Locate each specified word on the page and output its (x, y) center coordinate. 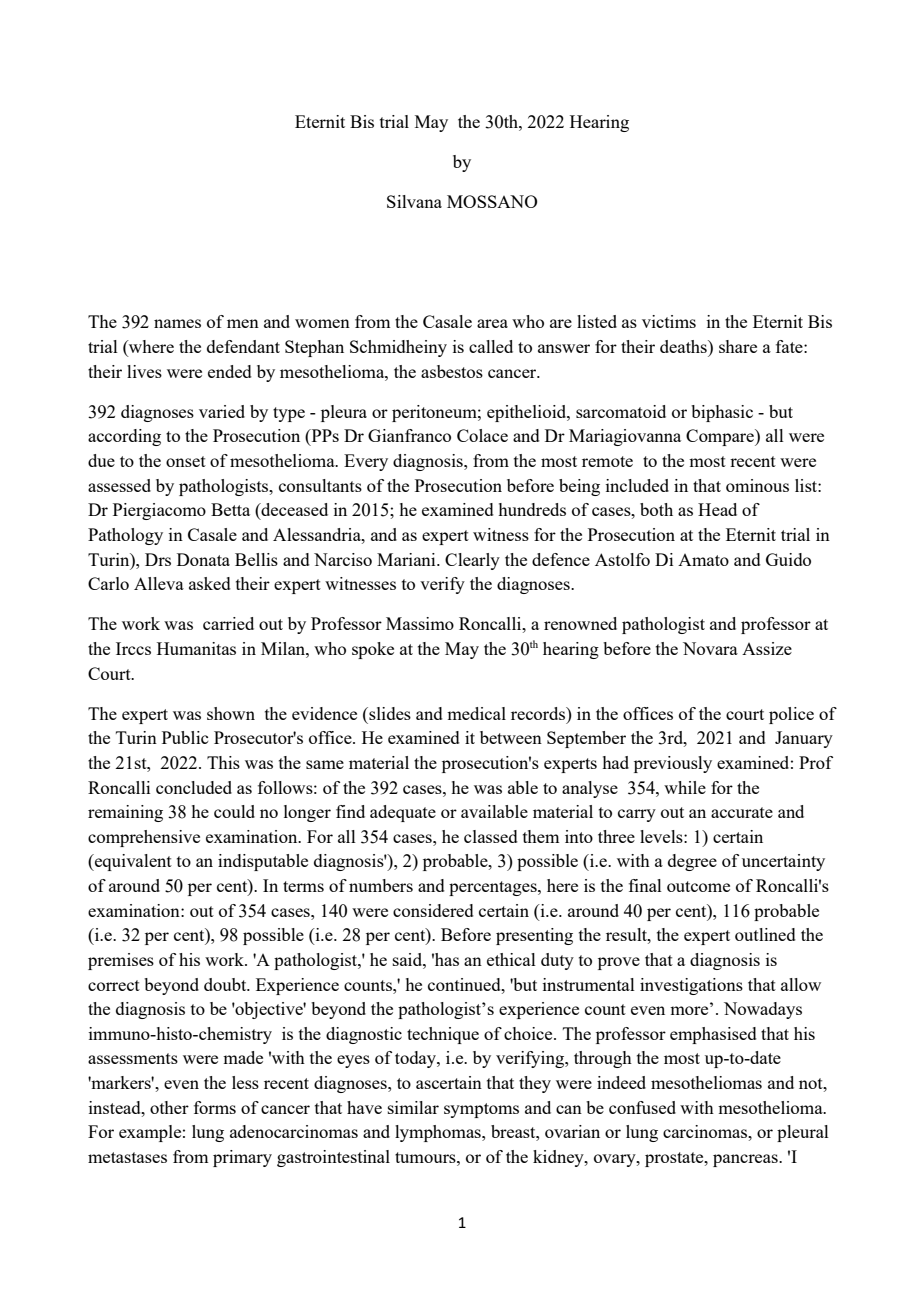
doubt (226, 984)
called (491, 346)
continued (465, 984)
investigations (691, 986)
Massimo (420, 623)
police (791, 715)
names (177, 323)
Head (717, 509)
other (169, 1107)
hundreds (532, 509)
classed (491, 836)
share (738, 346)
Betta (230, 509)
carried (228, 623)
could (234, 811)
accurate (742, 812)
